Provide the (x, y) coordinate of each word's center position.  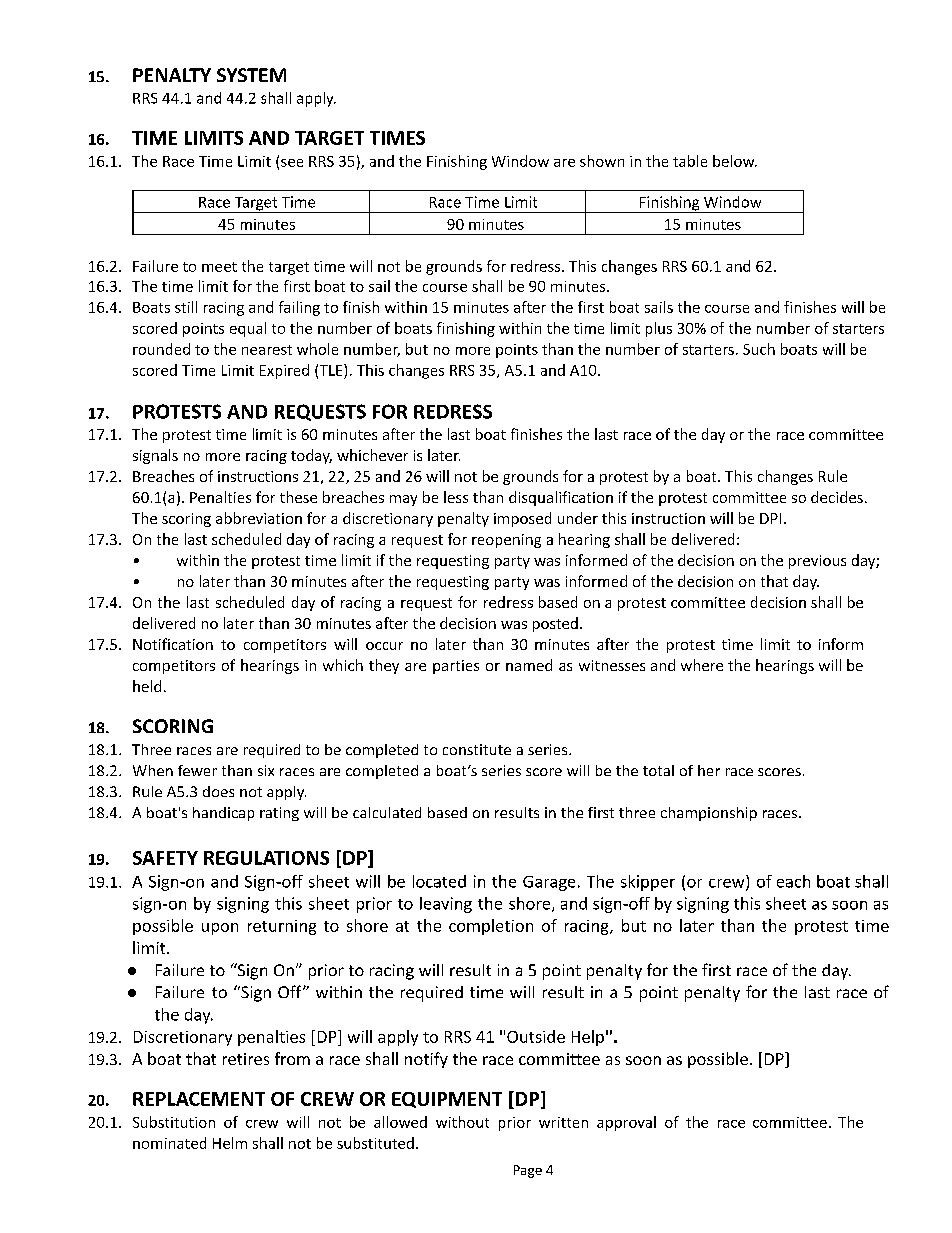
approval (626, 1123)
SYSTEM (251, 75)
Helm (230, 1143)
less (456, 497)
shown (602, 161)
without (462, 1122)
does (218, 791)
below (735, 161)
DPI (770, 518)
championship (709, 814)
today (311, 456)
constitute (477, 749)
